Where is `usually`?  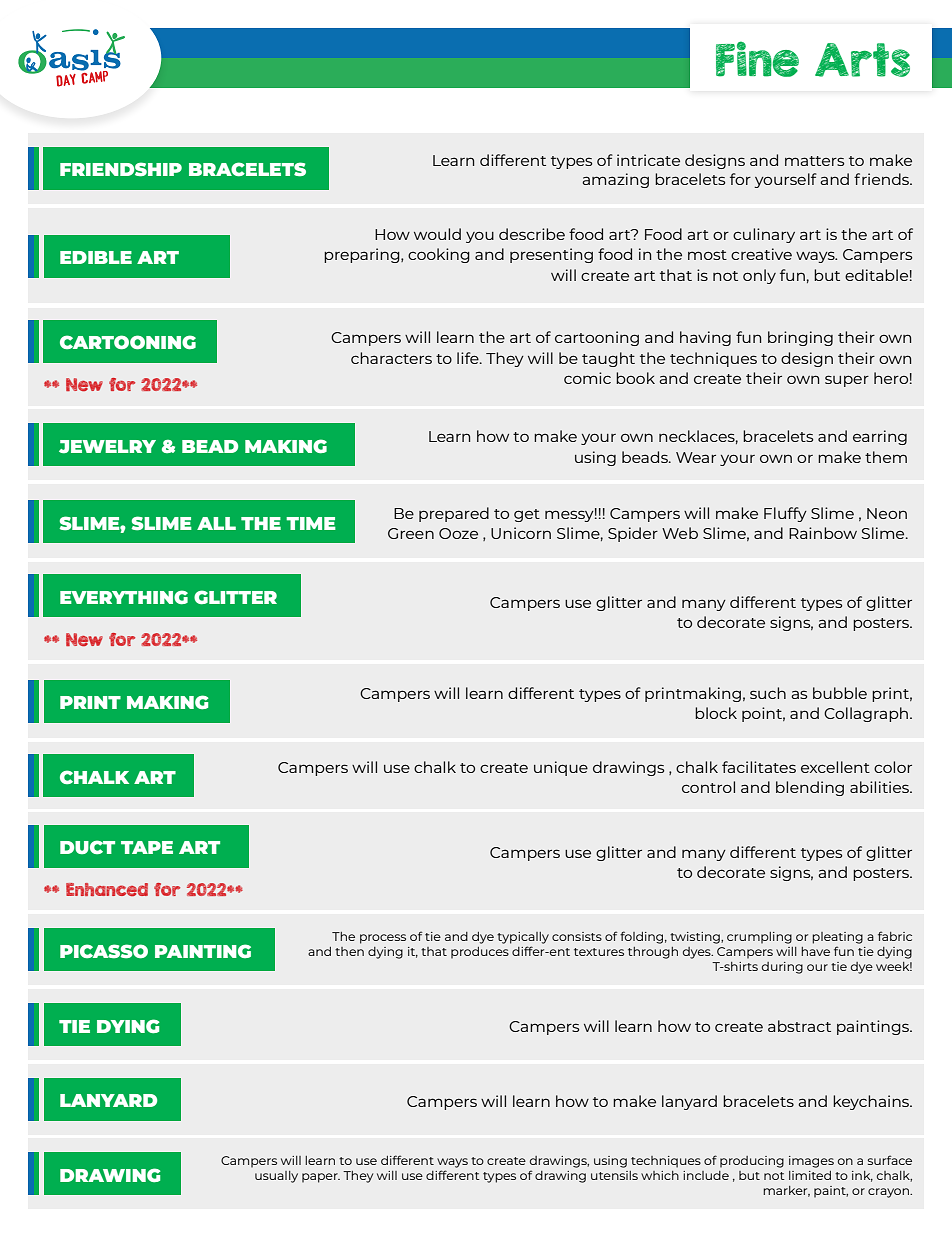
usually is located at coordinates (276, 1177).
